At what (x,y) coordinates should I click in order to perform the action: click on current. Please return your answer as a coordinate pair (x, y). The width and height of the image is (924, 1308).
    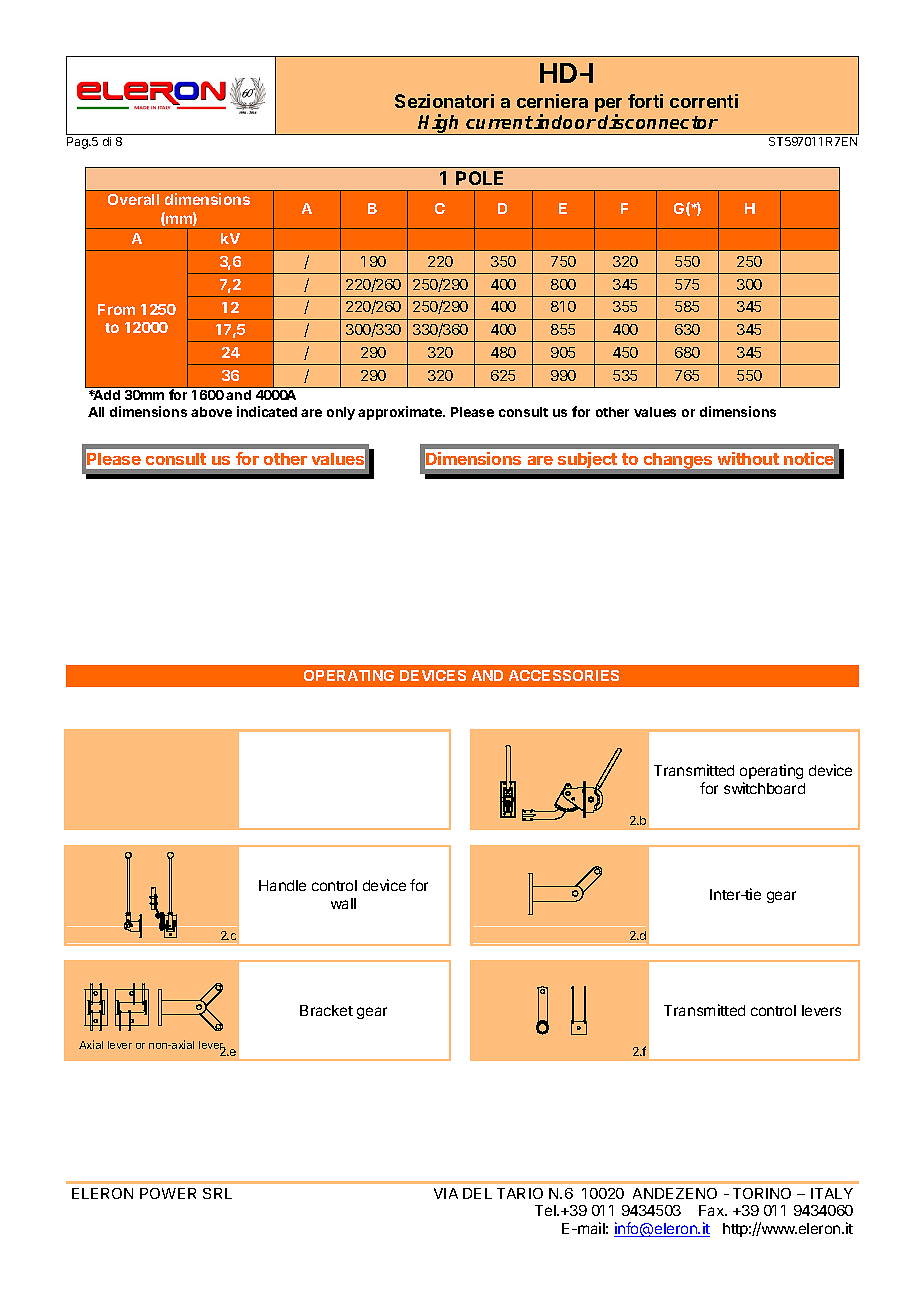
    Looking at the image, I should click on (499, 122).
